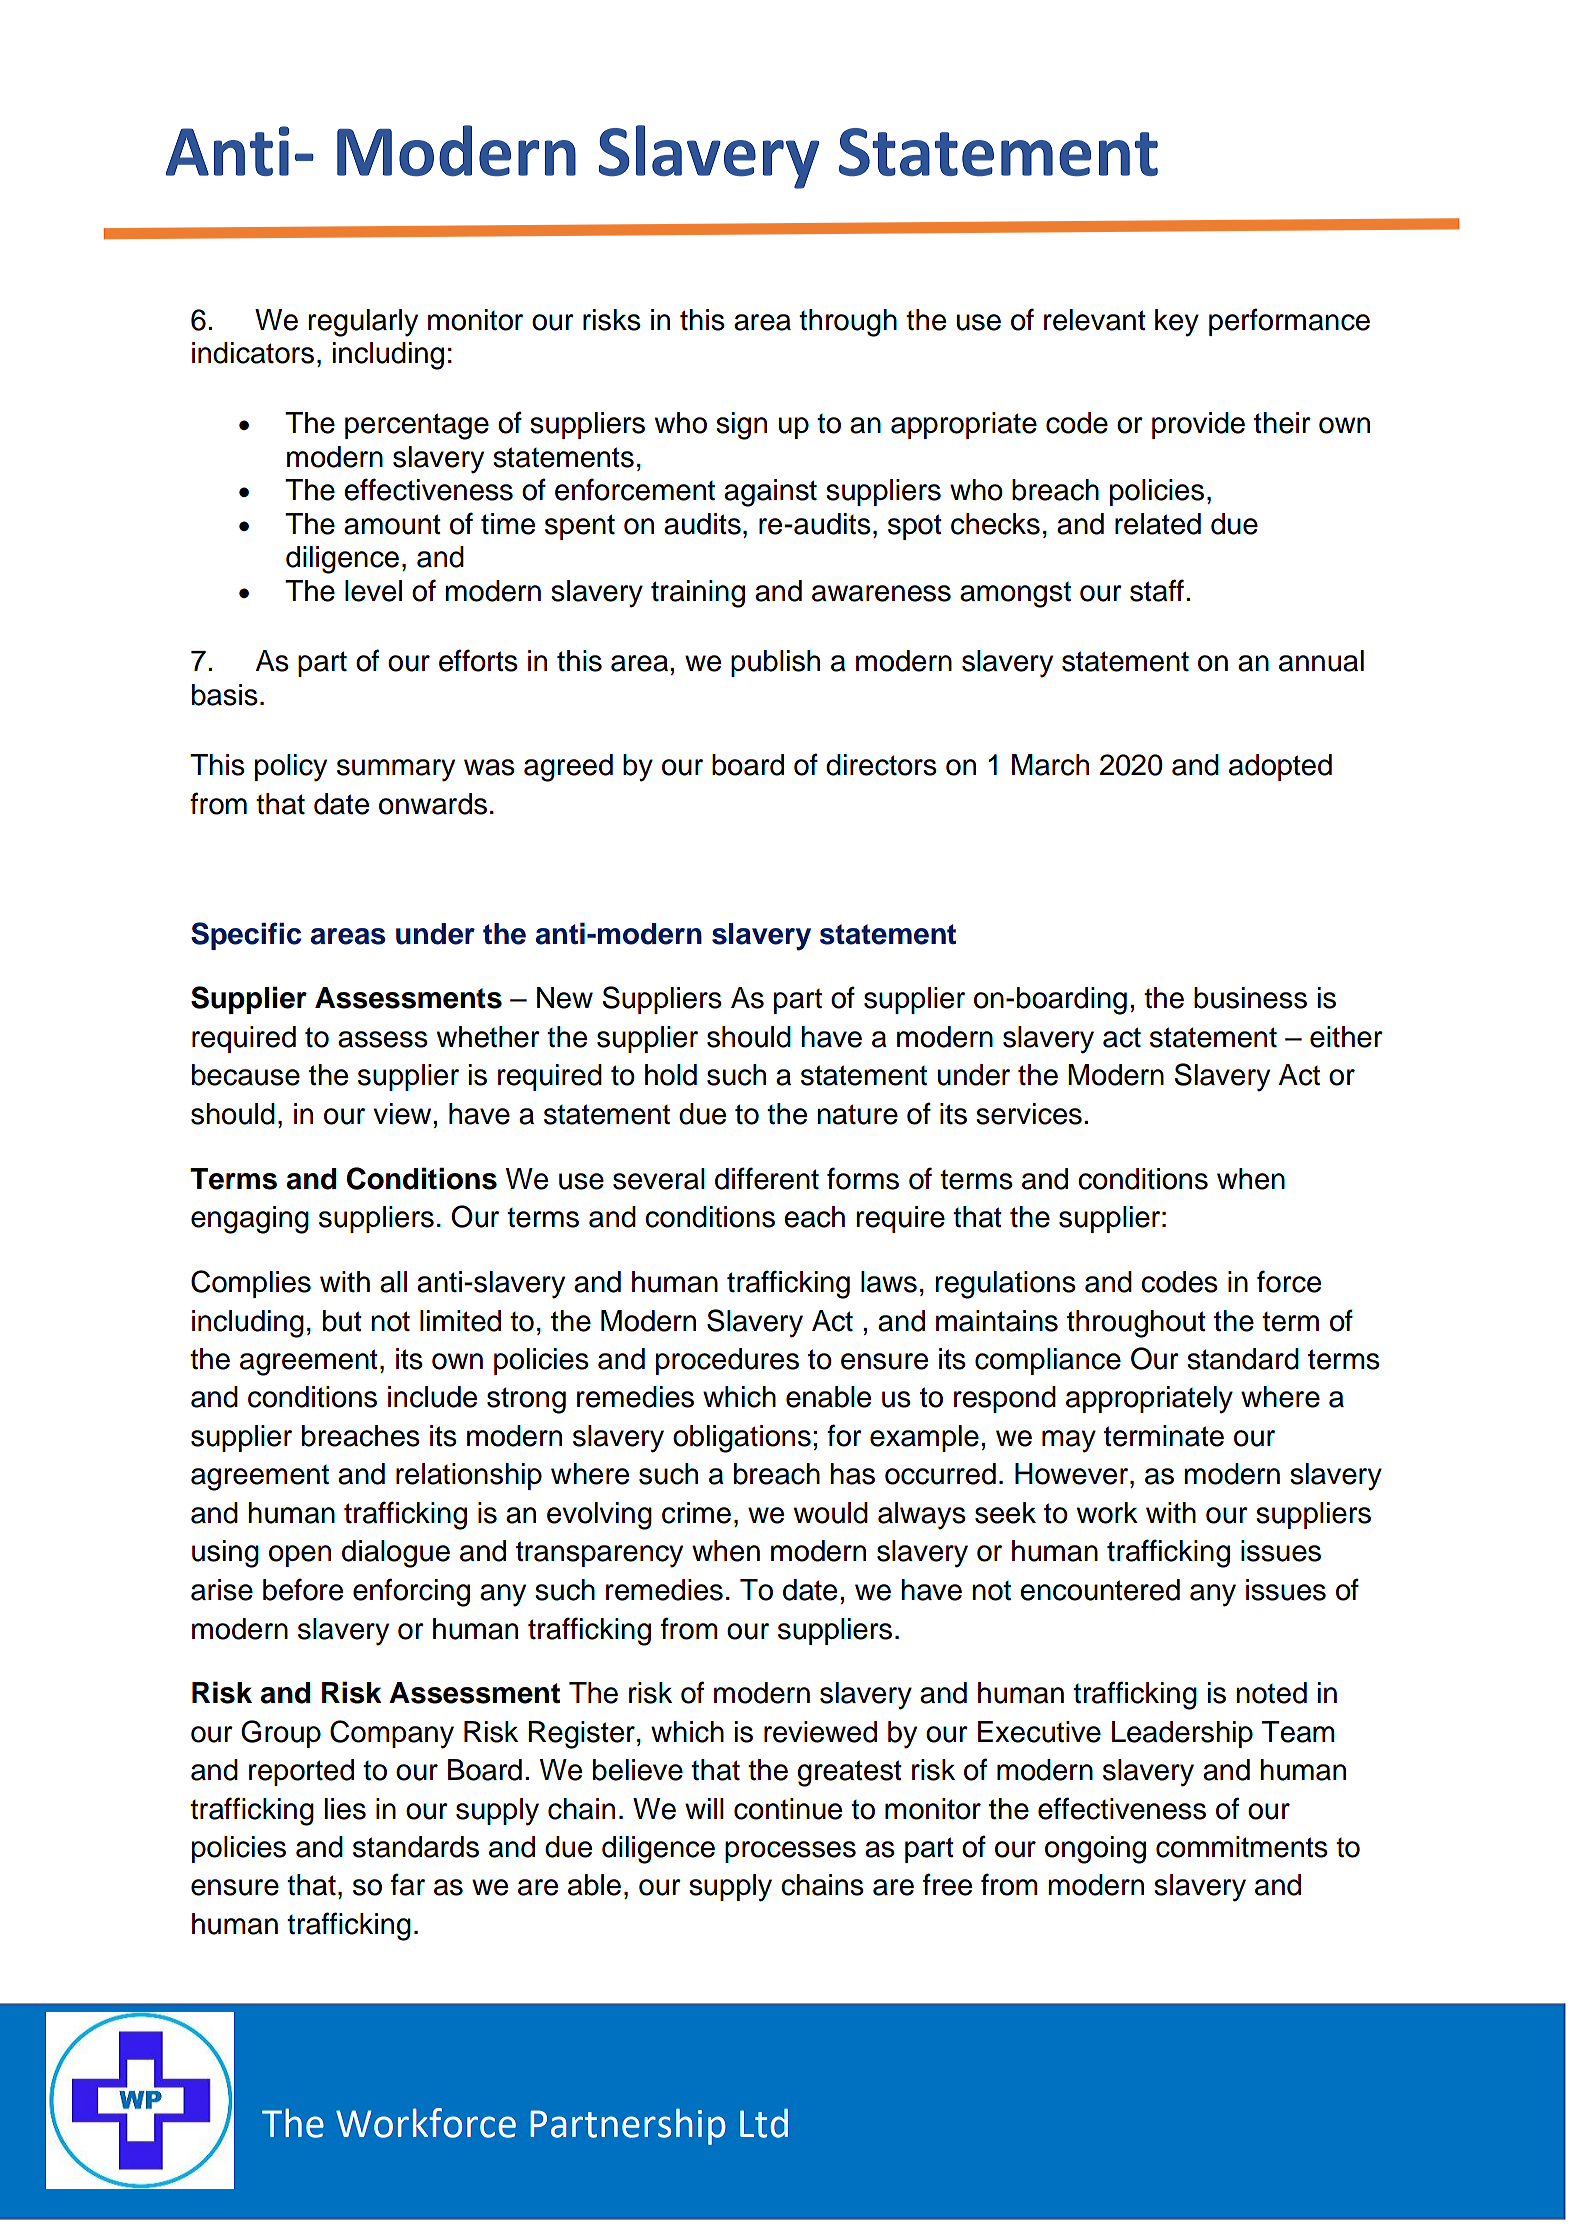 This page has width=1574, height=2226. What do you see at coordinates (831, 1513) in the page?
I see `would` at bounding box center [831, 1513].
